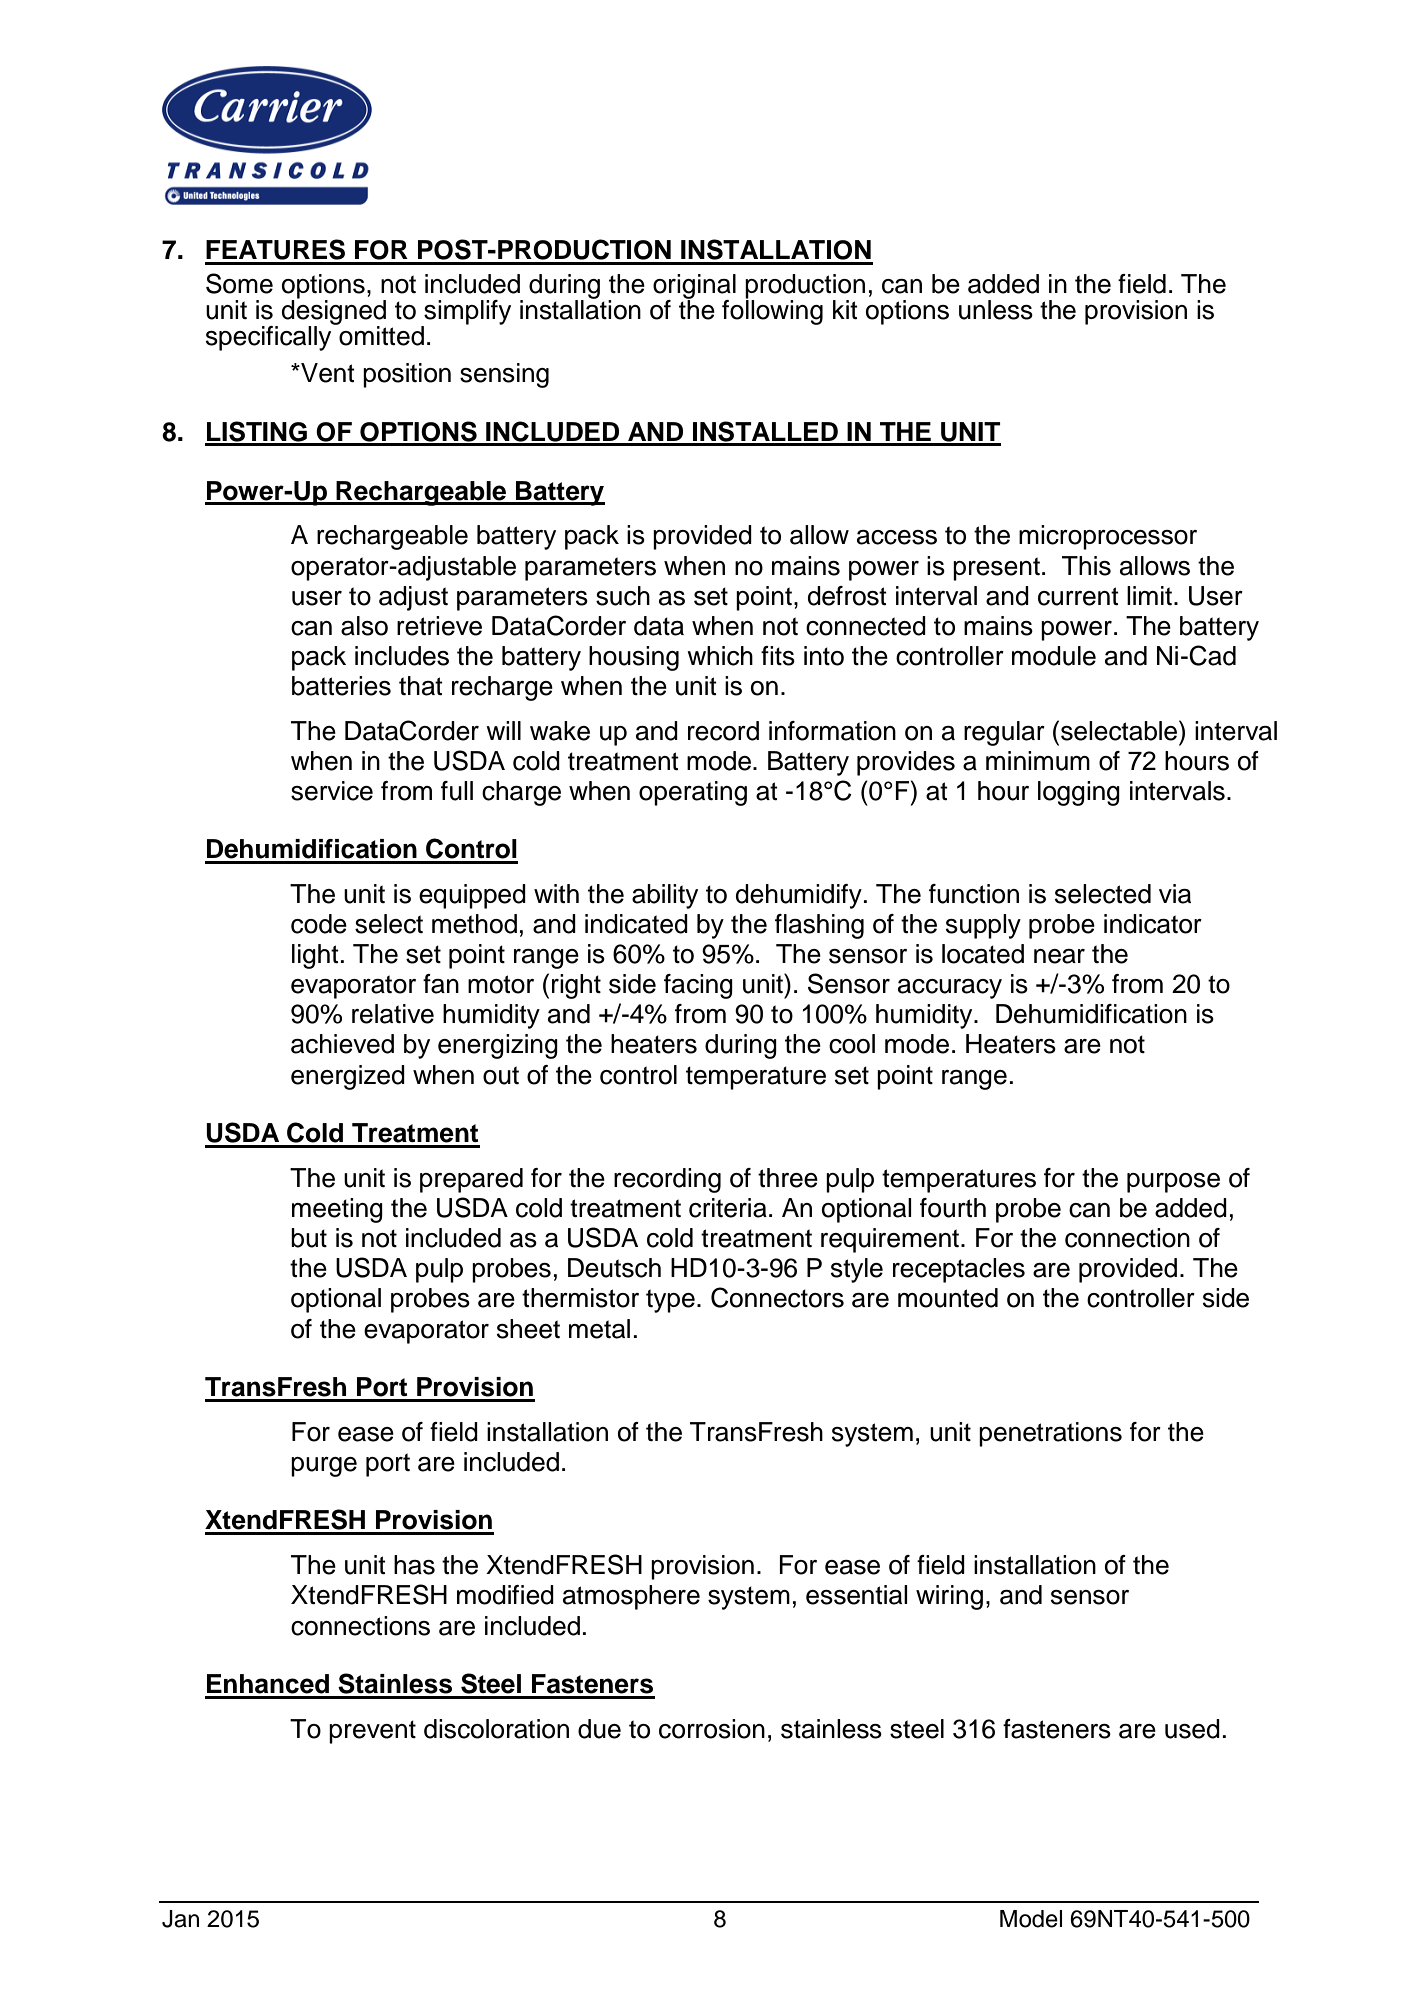 The height and width of the screenshot is (2006, 1419). What do you see at coordinates (728, 1208) in the screenshot?
I see `criteria` at bounding box center [728, 1208].
